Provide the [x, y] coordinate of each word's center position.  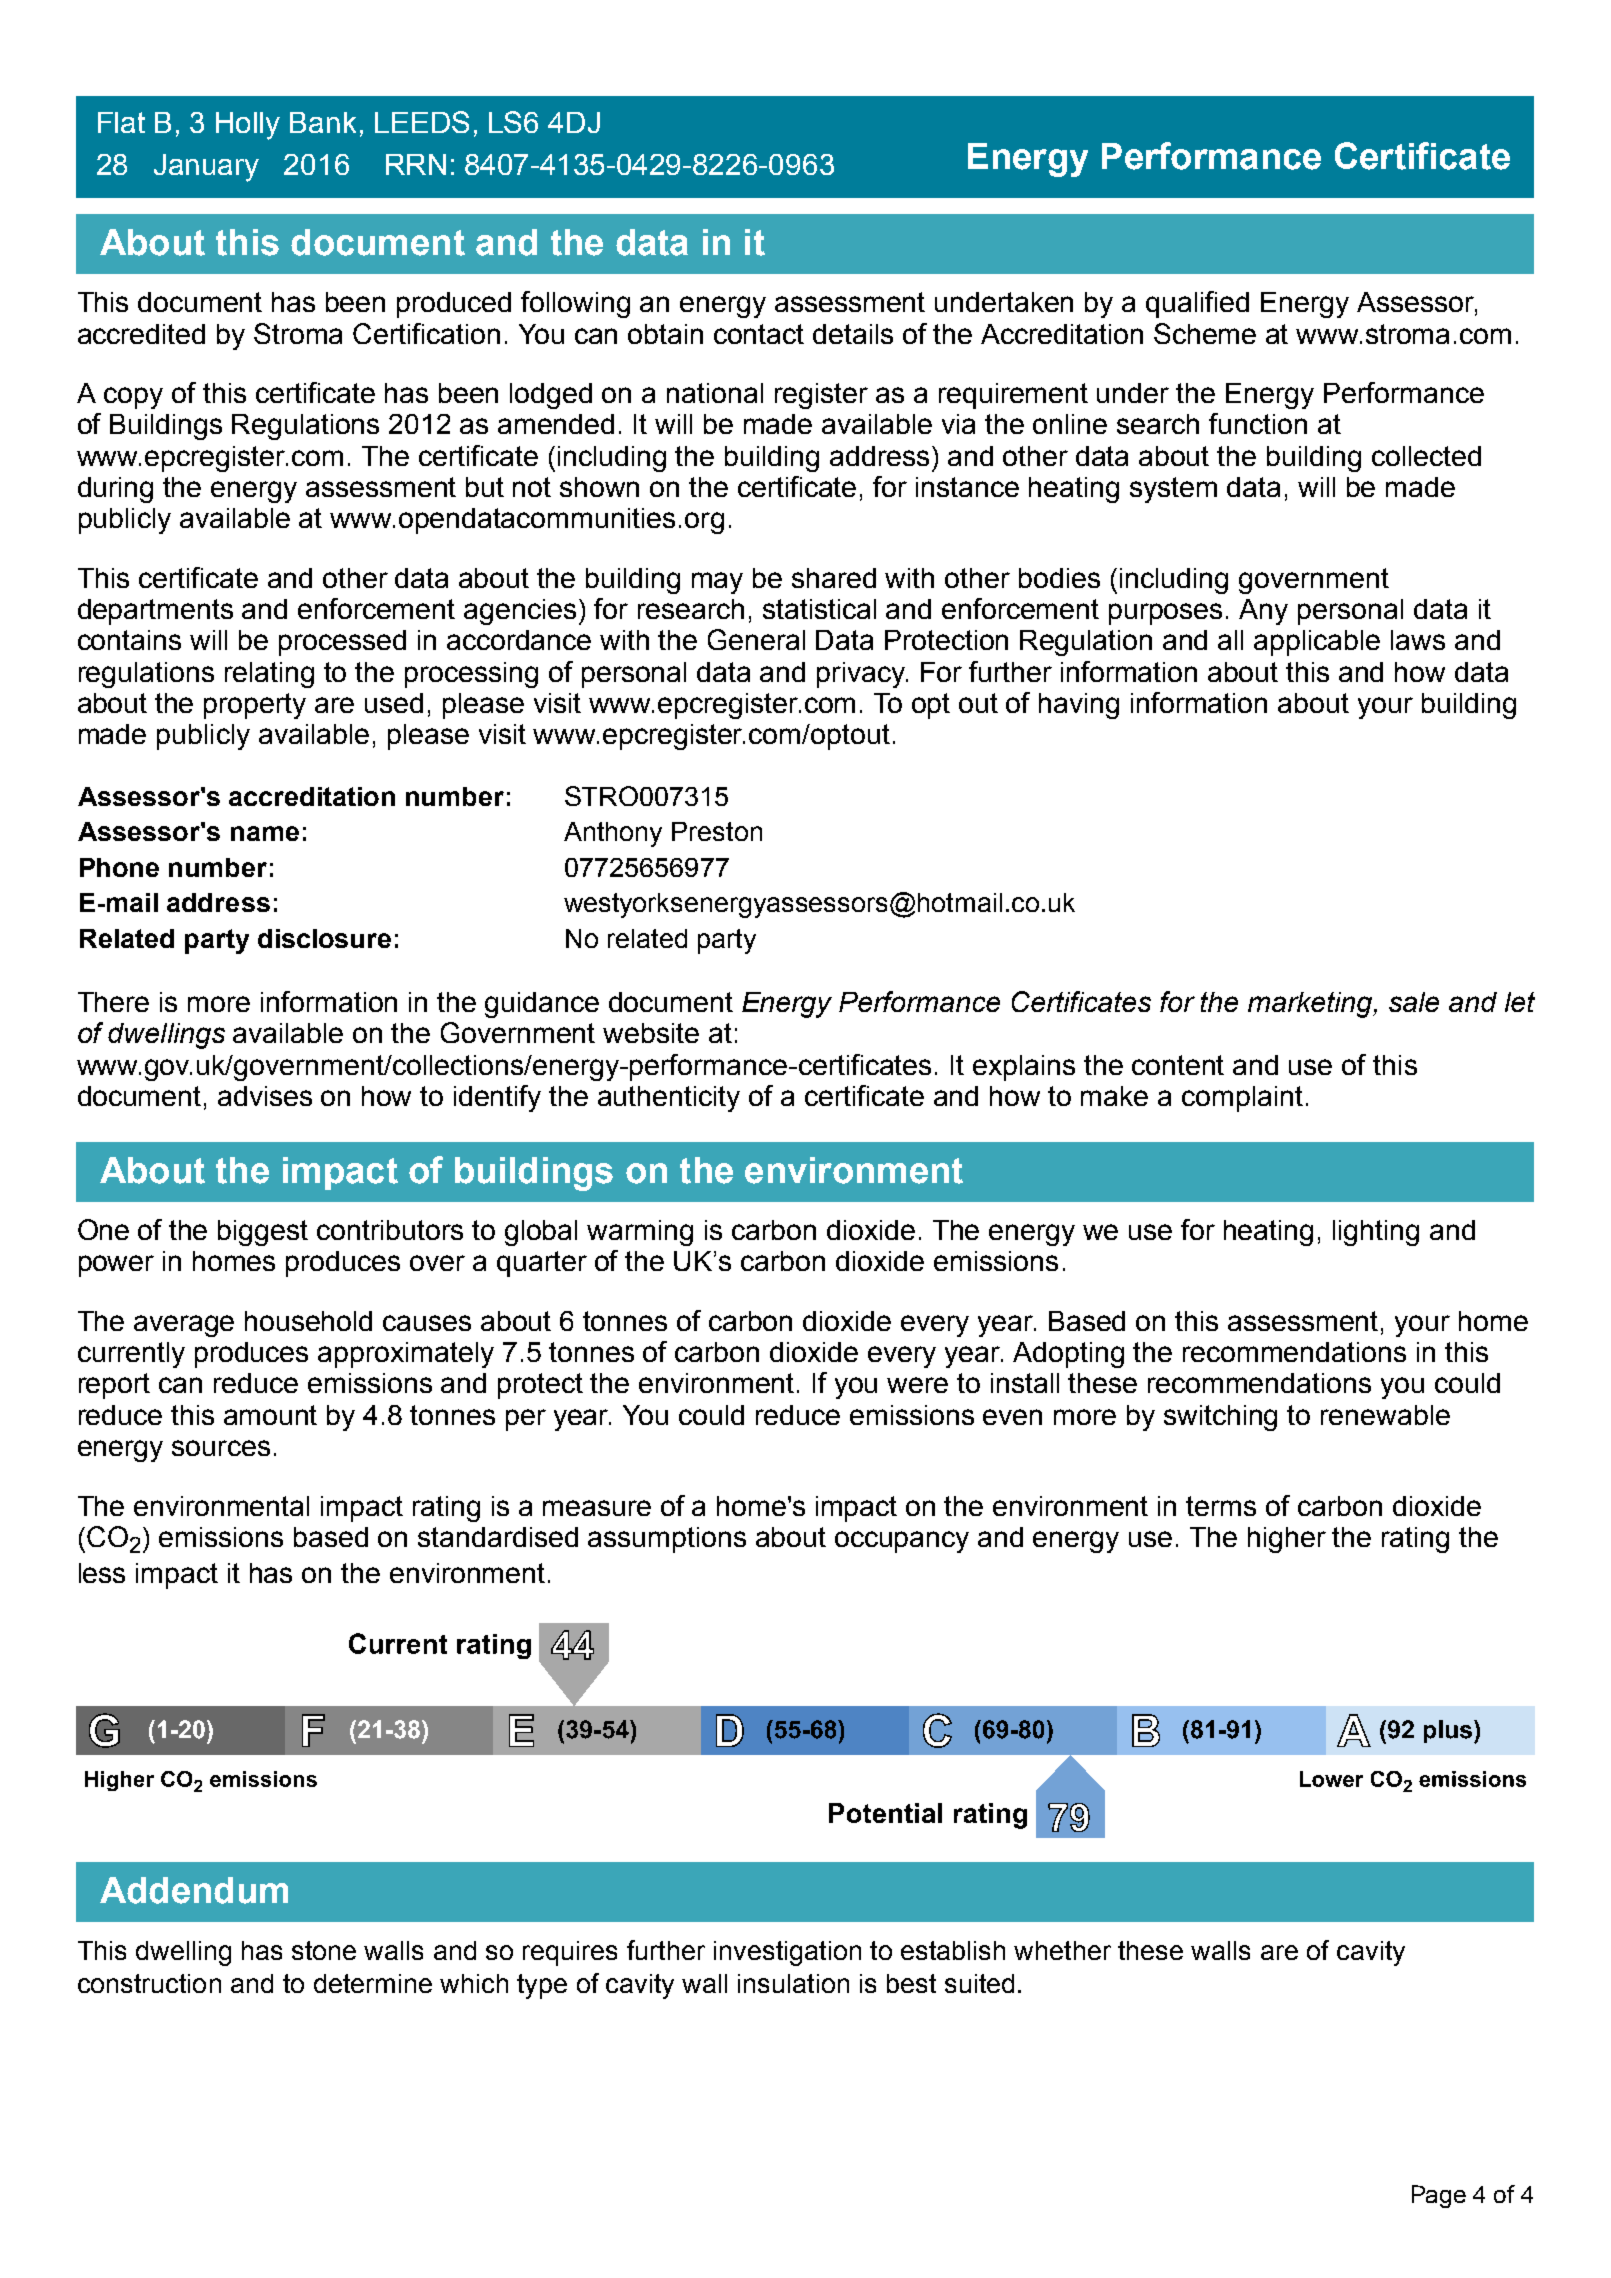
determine [373, 1983]
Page [1439, 2196]
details [853, 334]
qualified [1197, 304]
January [206, 168]
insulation [793, 1983]
